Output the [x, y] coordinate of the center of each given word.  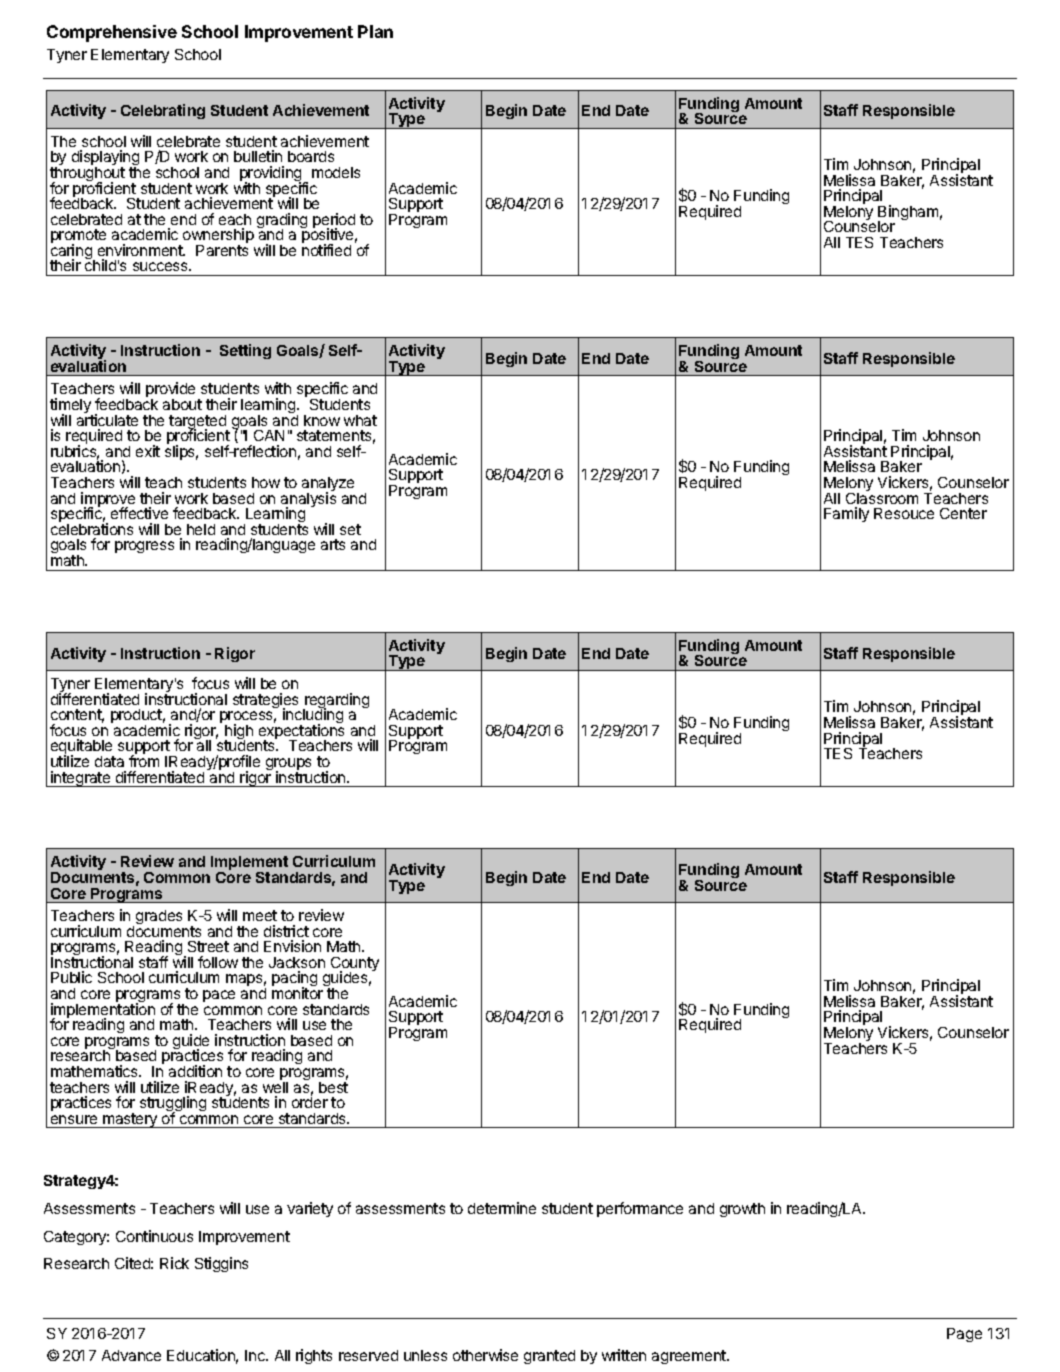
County [355, 965]
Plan [375, 31]
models [336, 172]
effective [139, 513]
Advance [131, 1355]
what [360, 420]
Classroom [882, 497]
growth [742, 1210]
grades [159, 917]
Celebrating [163, 111]
